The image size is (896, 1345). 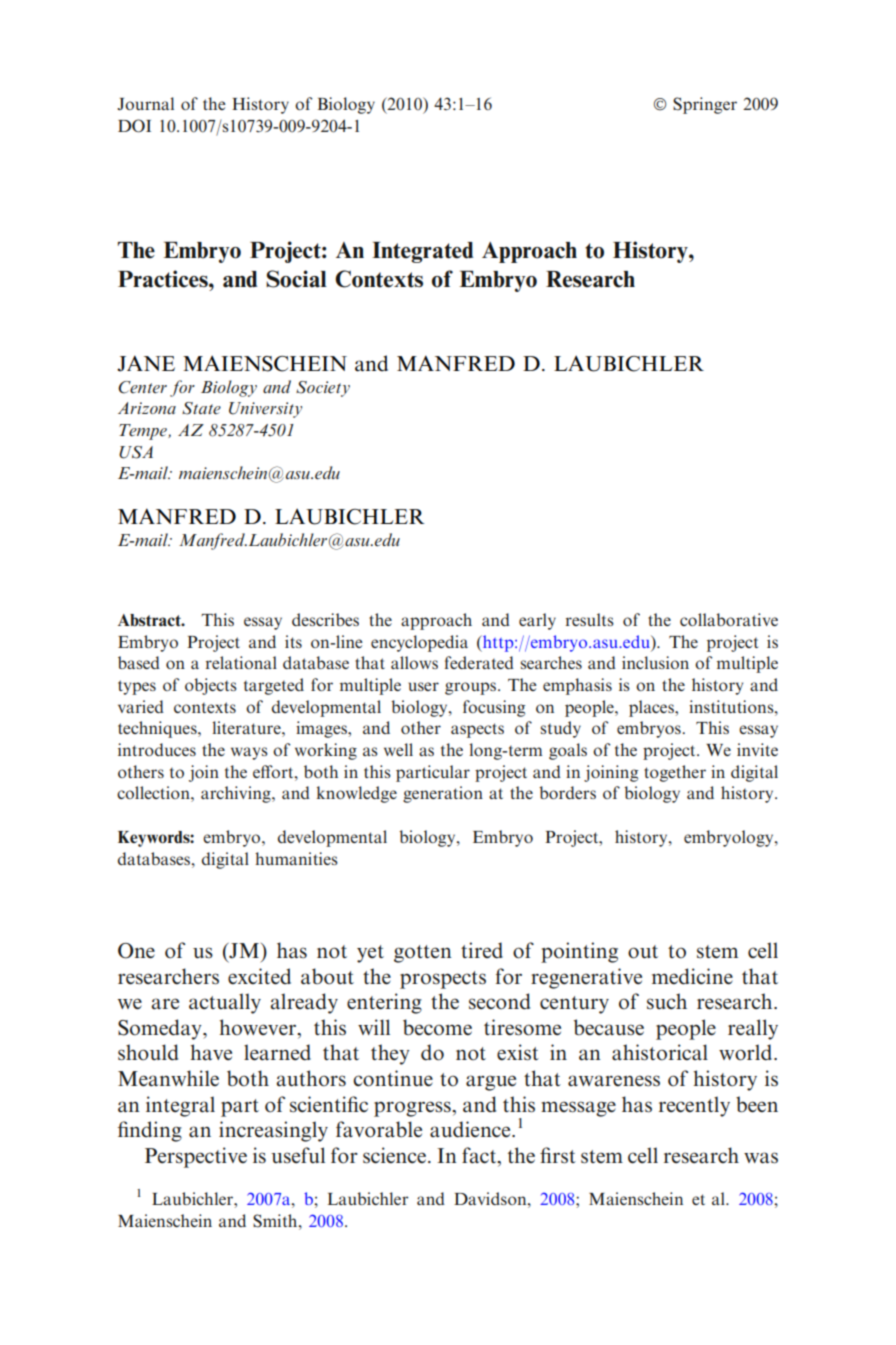 I want to click on Integrated, so click(x=422, y=252).
